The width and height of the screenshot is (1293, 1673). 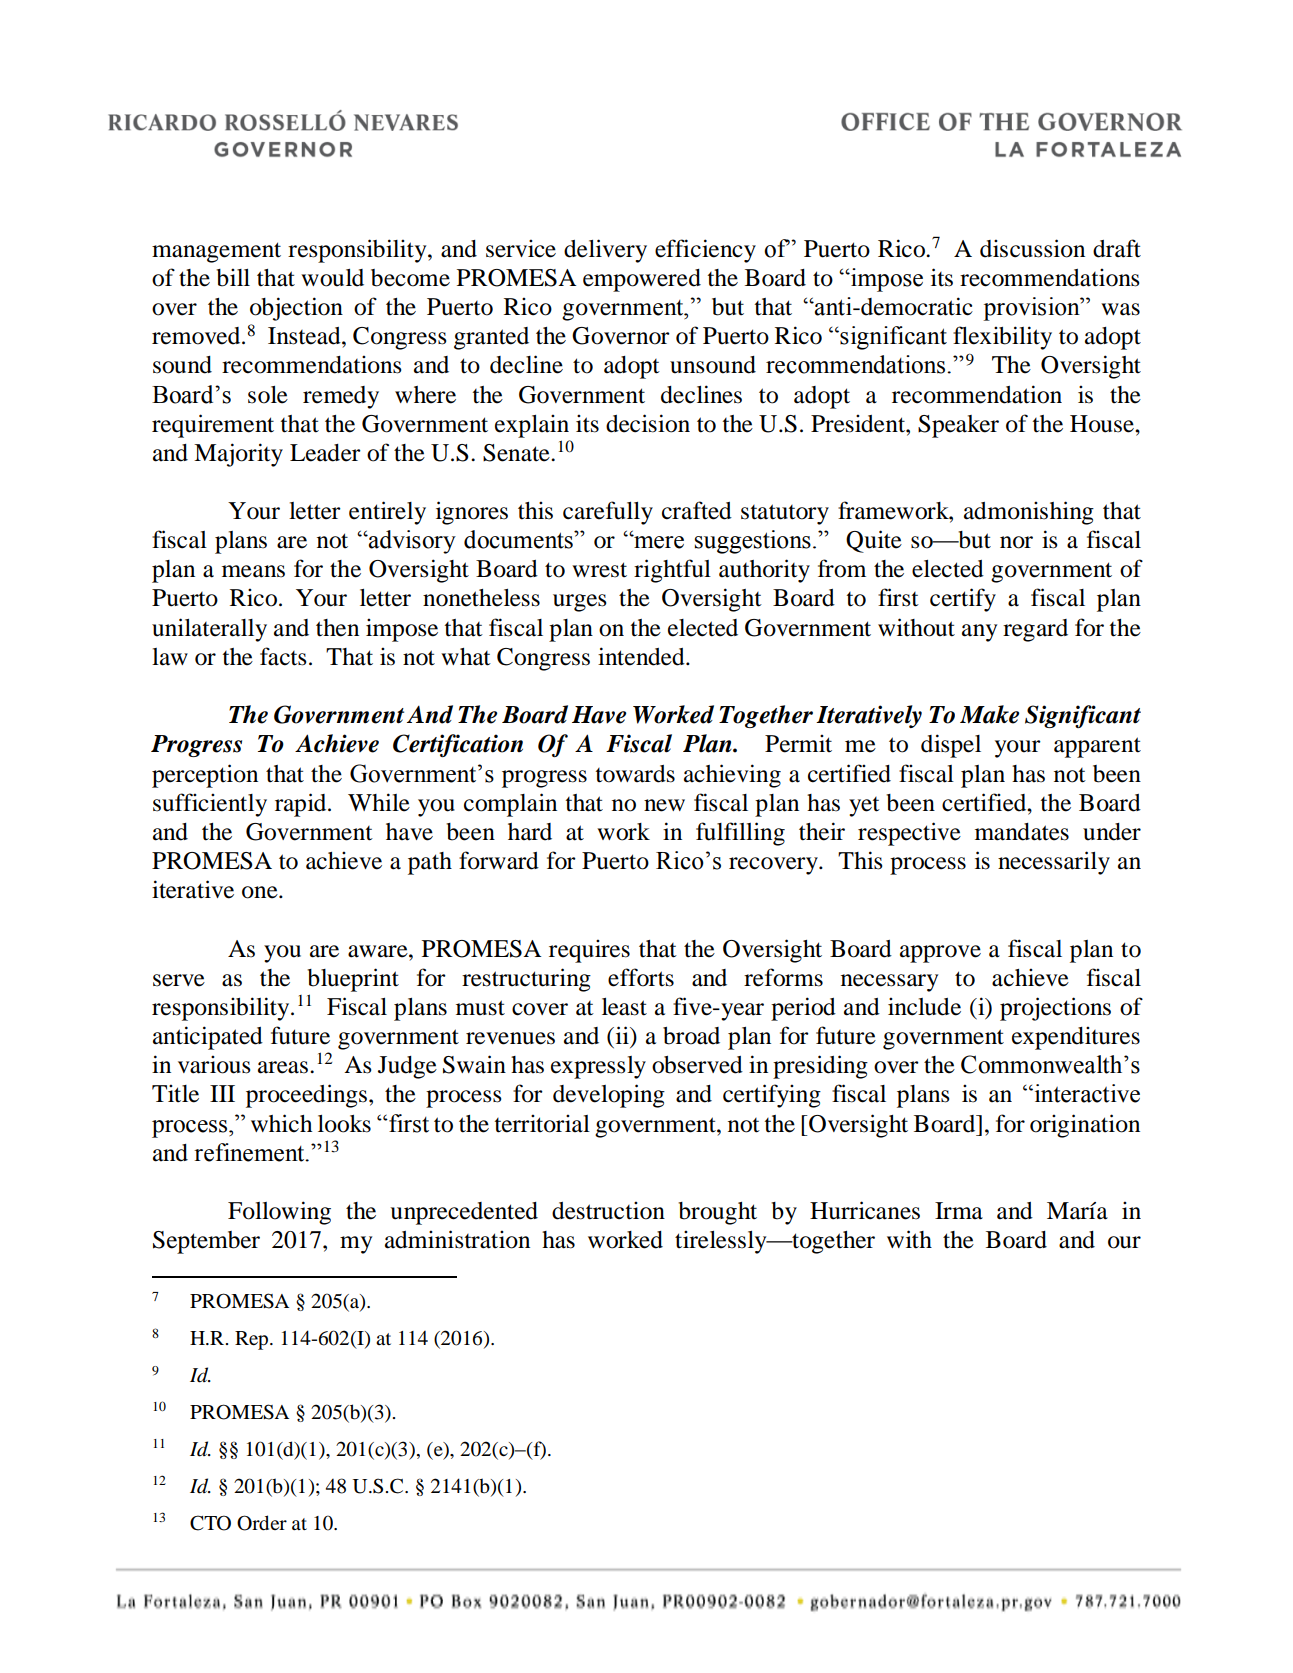 What do you see at coordinates (1032, 248) in the screenshot?
I see `discussion` at bounding box center [1032, 248].
